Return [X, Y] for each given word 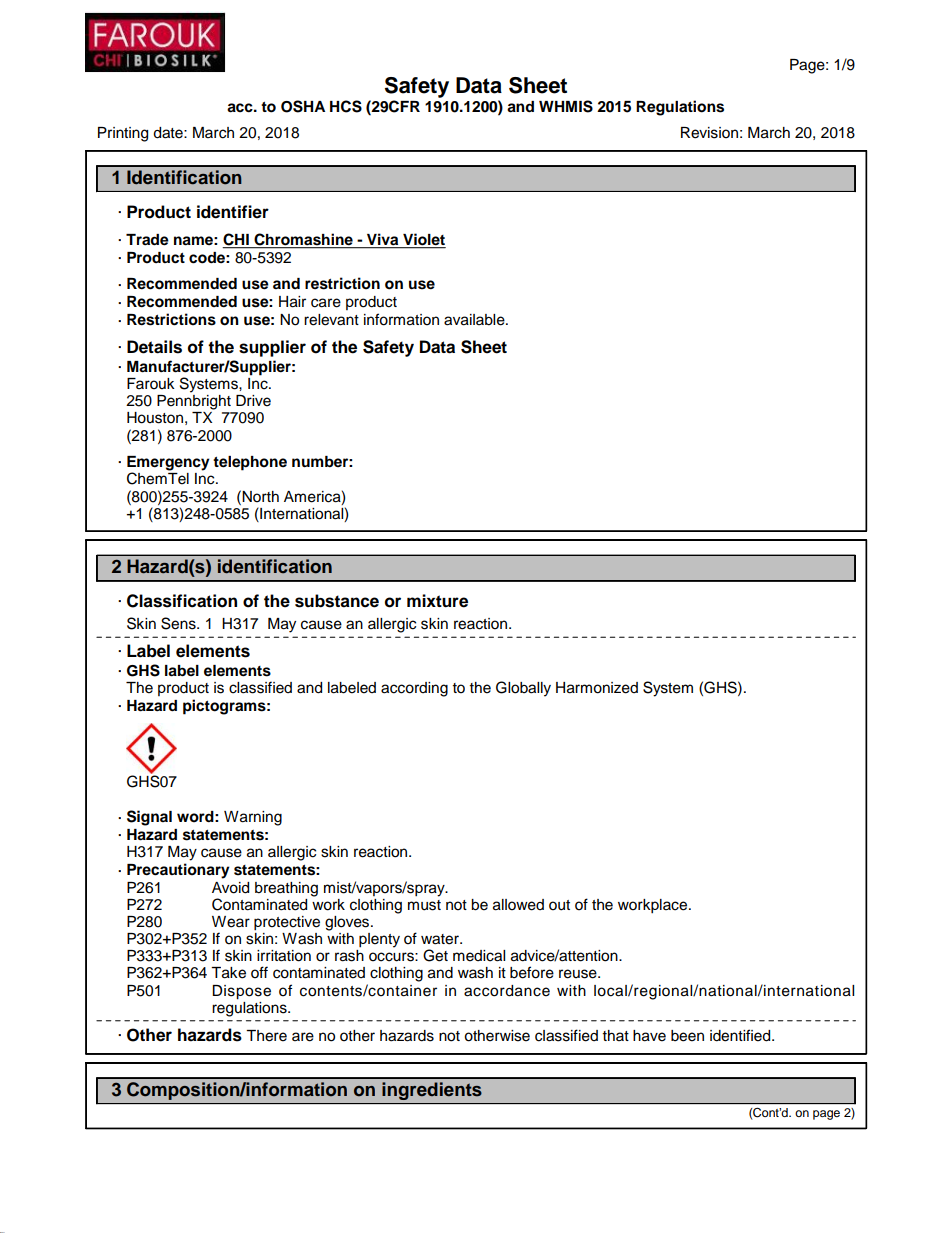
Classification [182, 601]
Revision [709, 133]
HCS [346, 106]
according [414, 689]
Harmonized [597, 688]
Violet [423, 240]
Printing [123, 134]
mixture [437, 601]
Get [435, 955]
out [559, 905]
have [649, 1036]
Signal [149, 818]
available [475, 320]
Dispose [241, 992]
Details [154, 347]
